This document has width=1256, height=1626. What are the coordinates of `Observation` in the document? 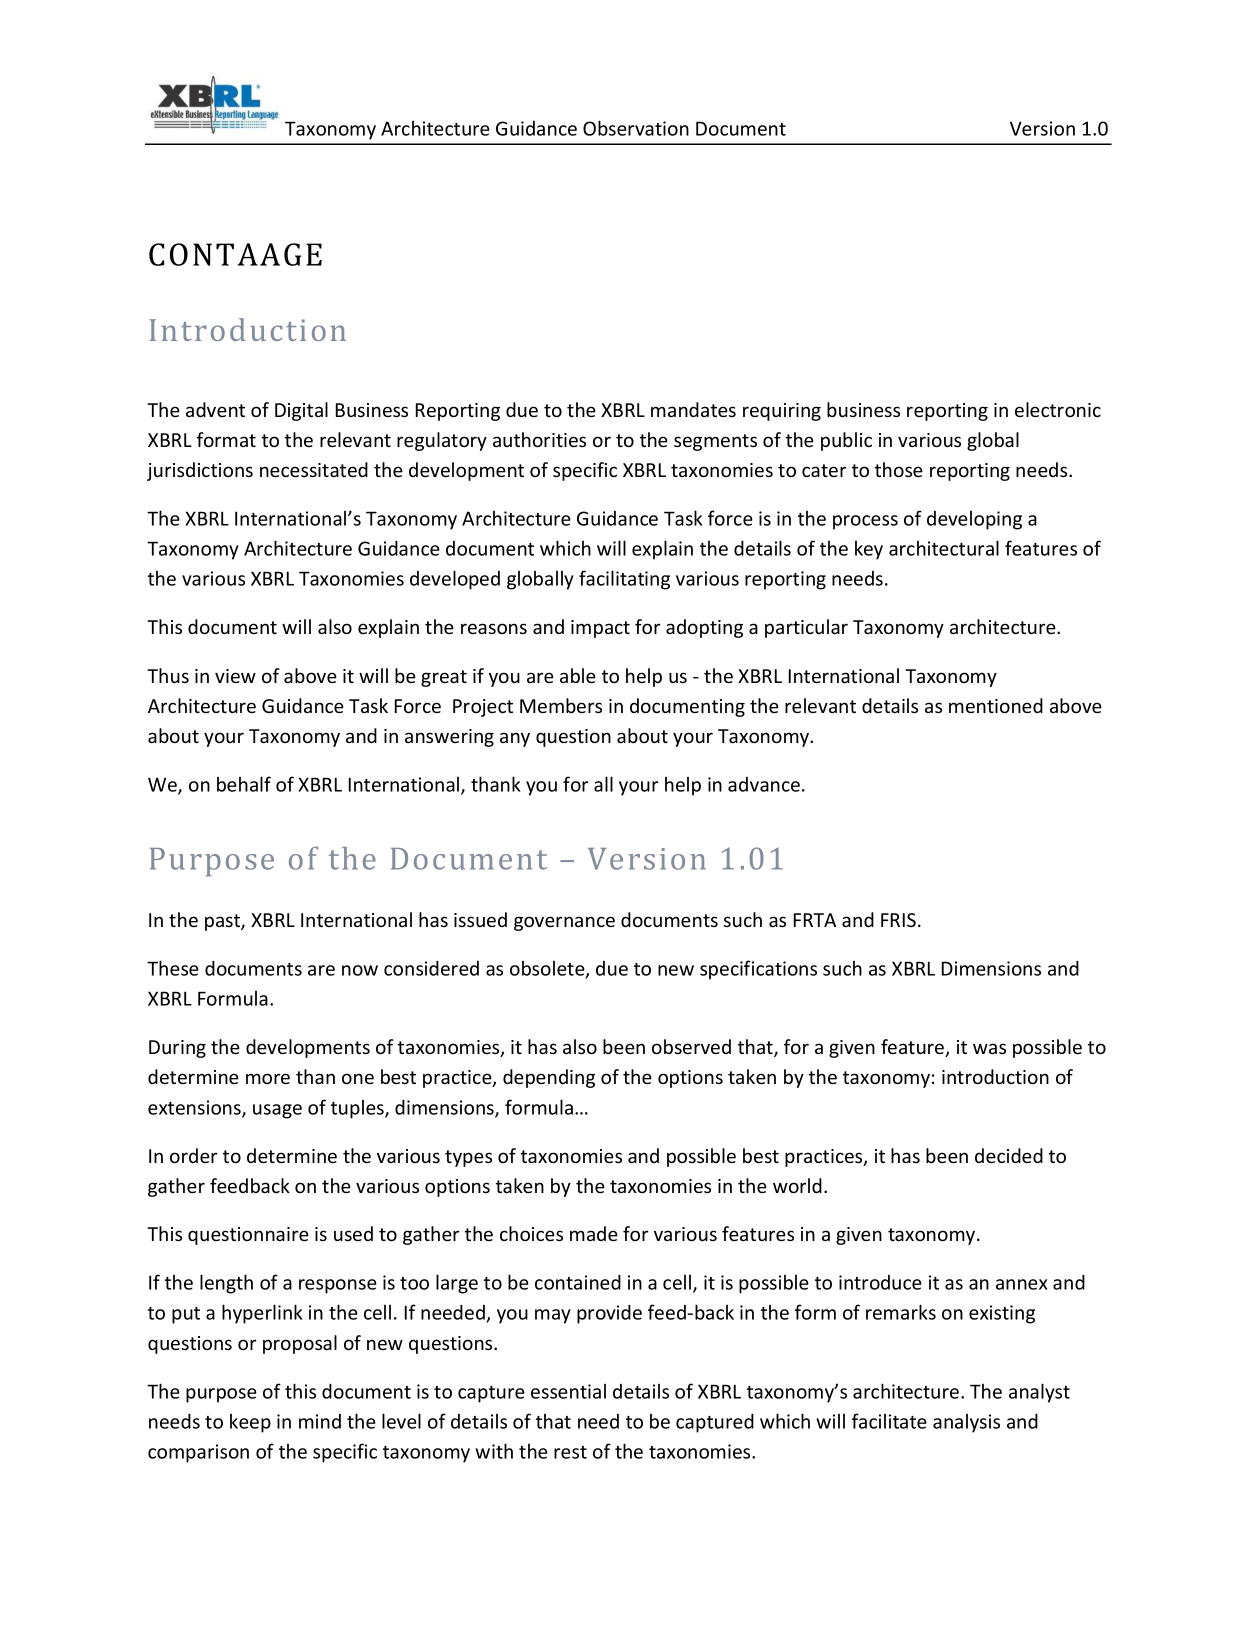 It's located at (636, 128).
